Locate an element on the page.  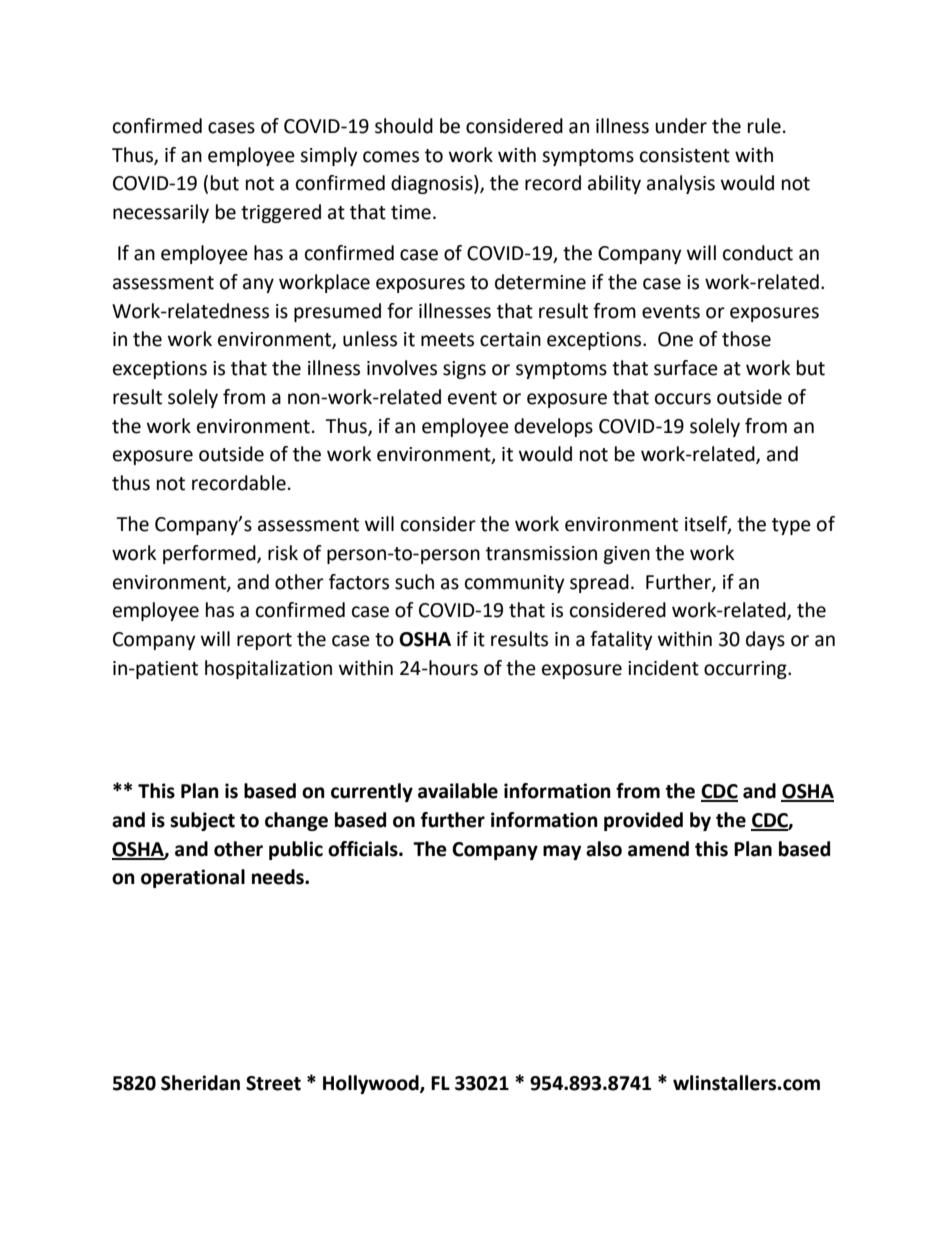
should is located at coordinates (404, 126).
